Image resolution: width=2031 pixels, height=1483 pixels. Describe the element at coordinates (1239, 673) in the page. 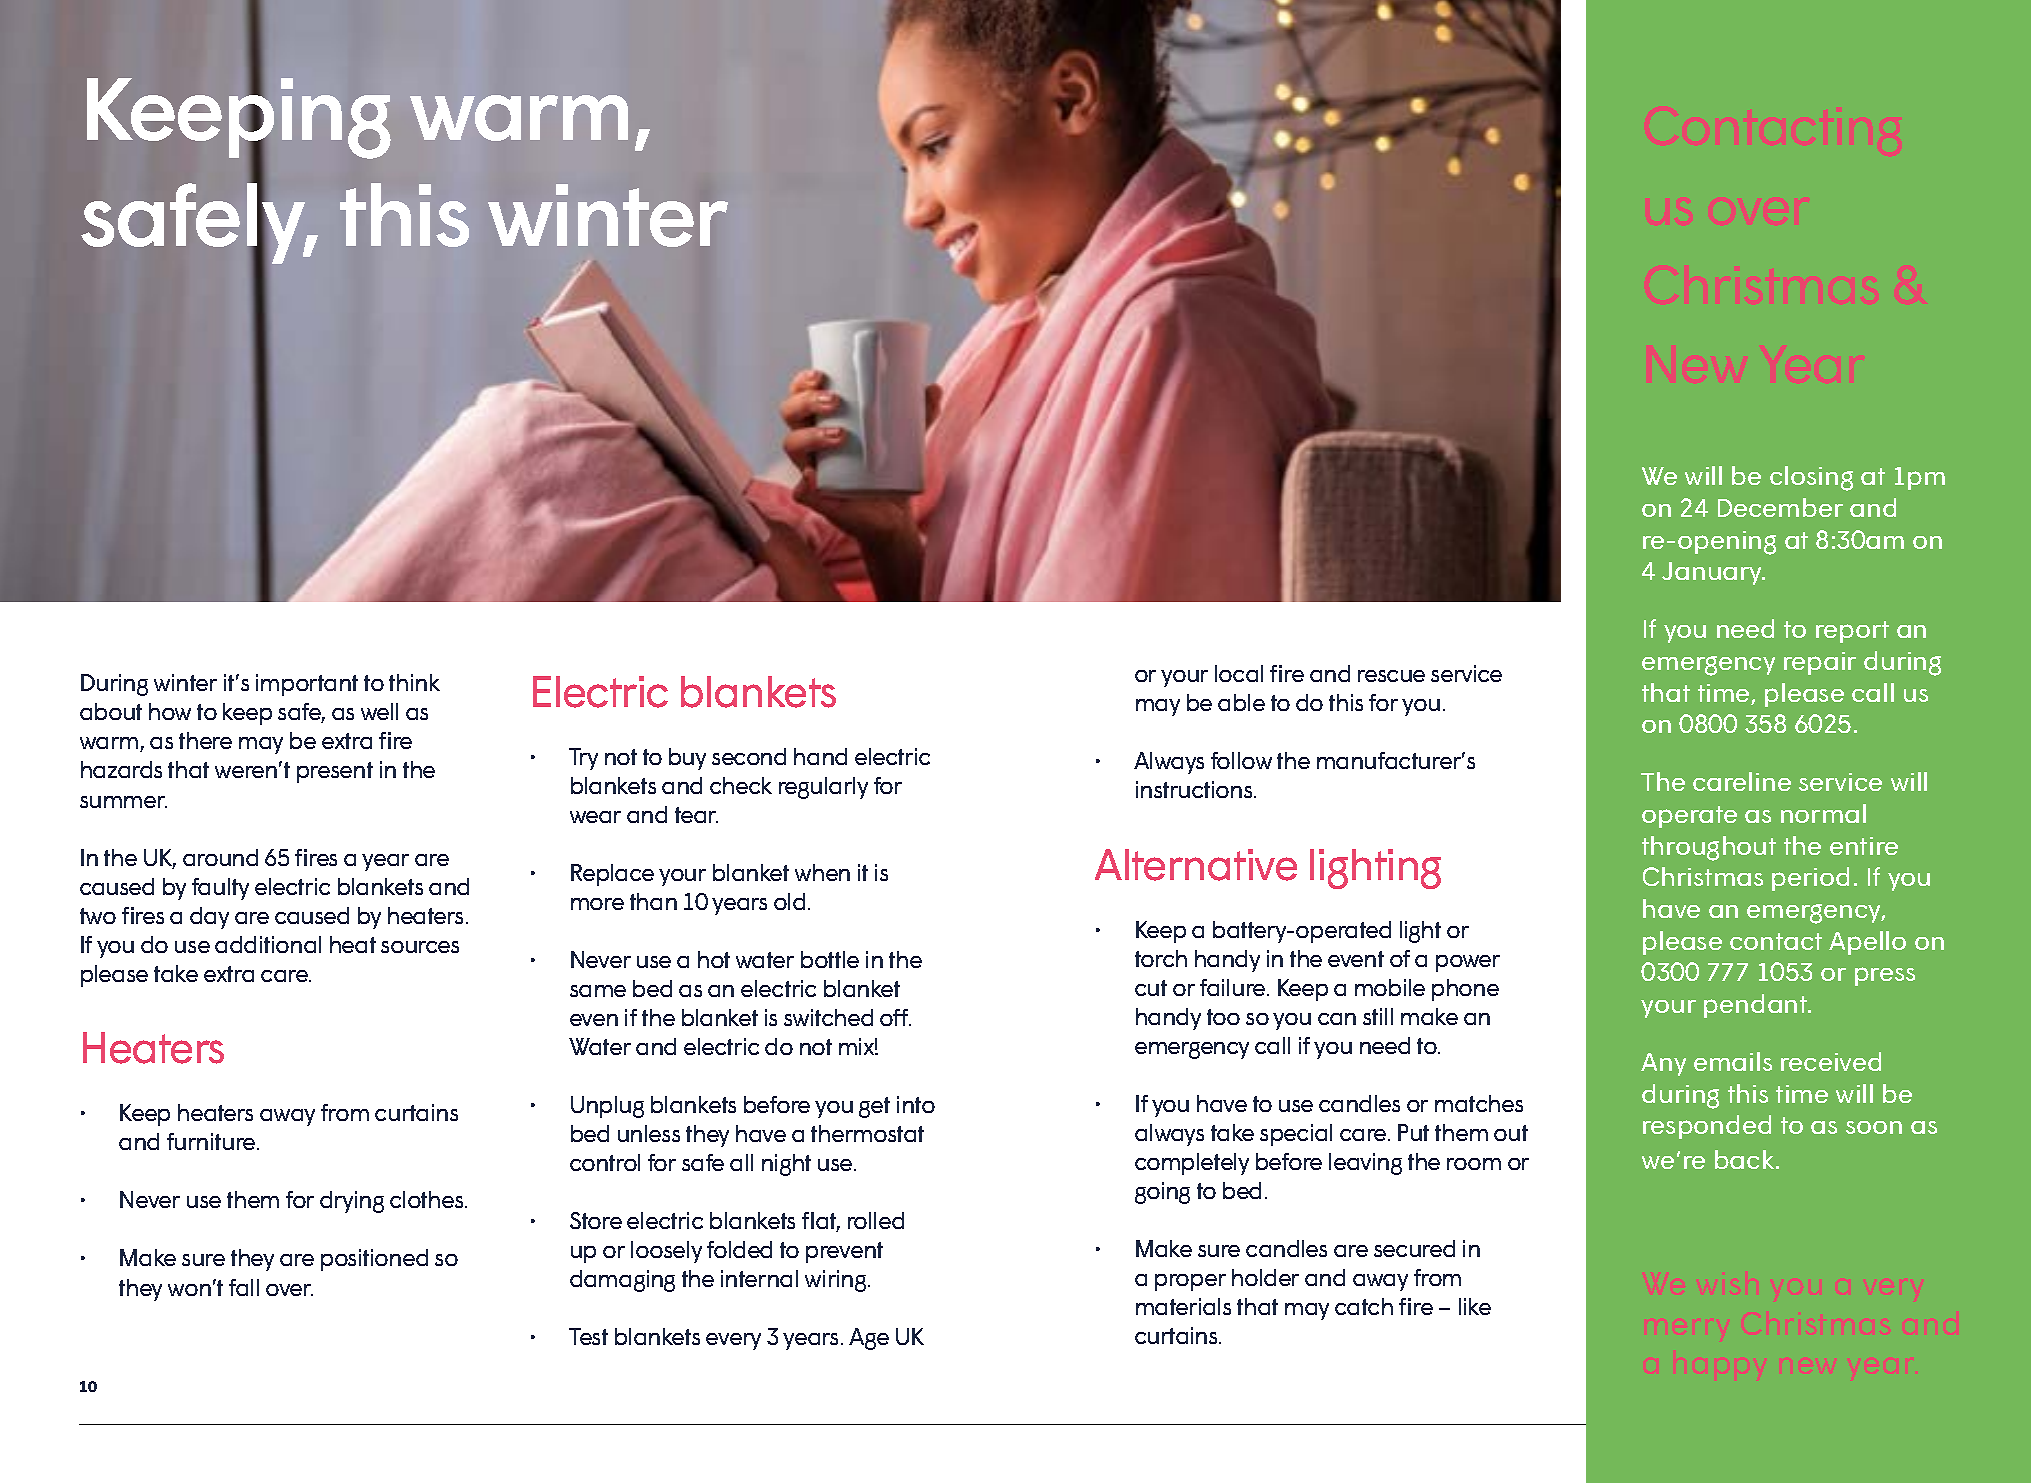

I see `local` at that location.
